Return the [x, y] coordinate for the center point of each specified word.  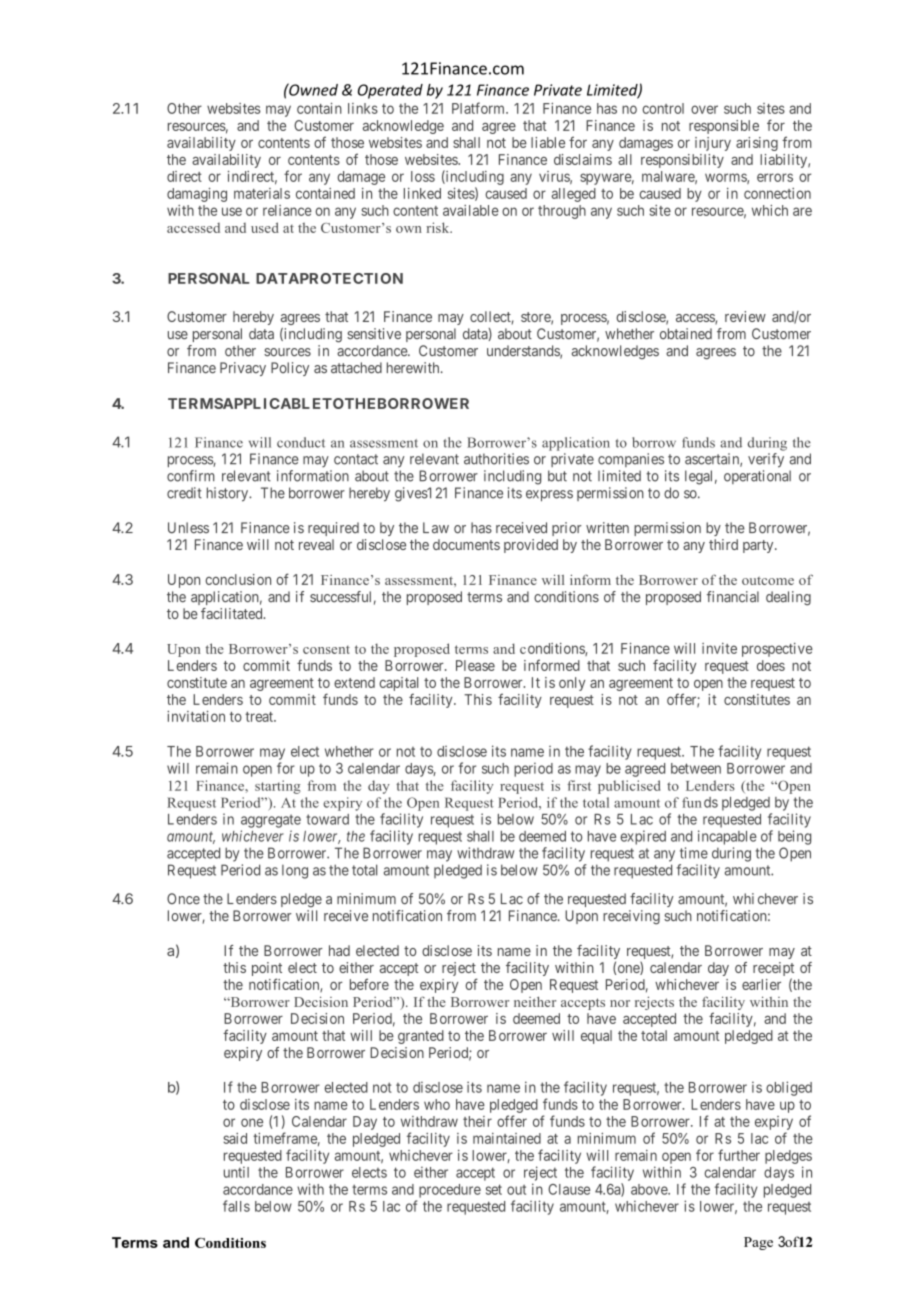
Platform [479, 108]
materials [262, 193]
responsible [724, 127]
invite [719, 648]
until [236, 1172]
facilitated [233, 613]
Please [475, 665]
